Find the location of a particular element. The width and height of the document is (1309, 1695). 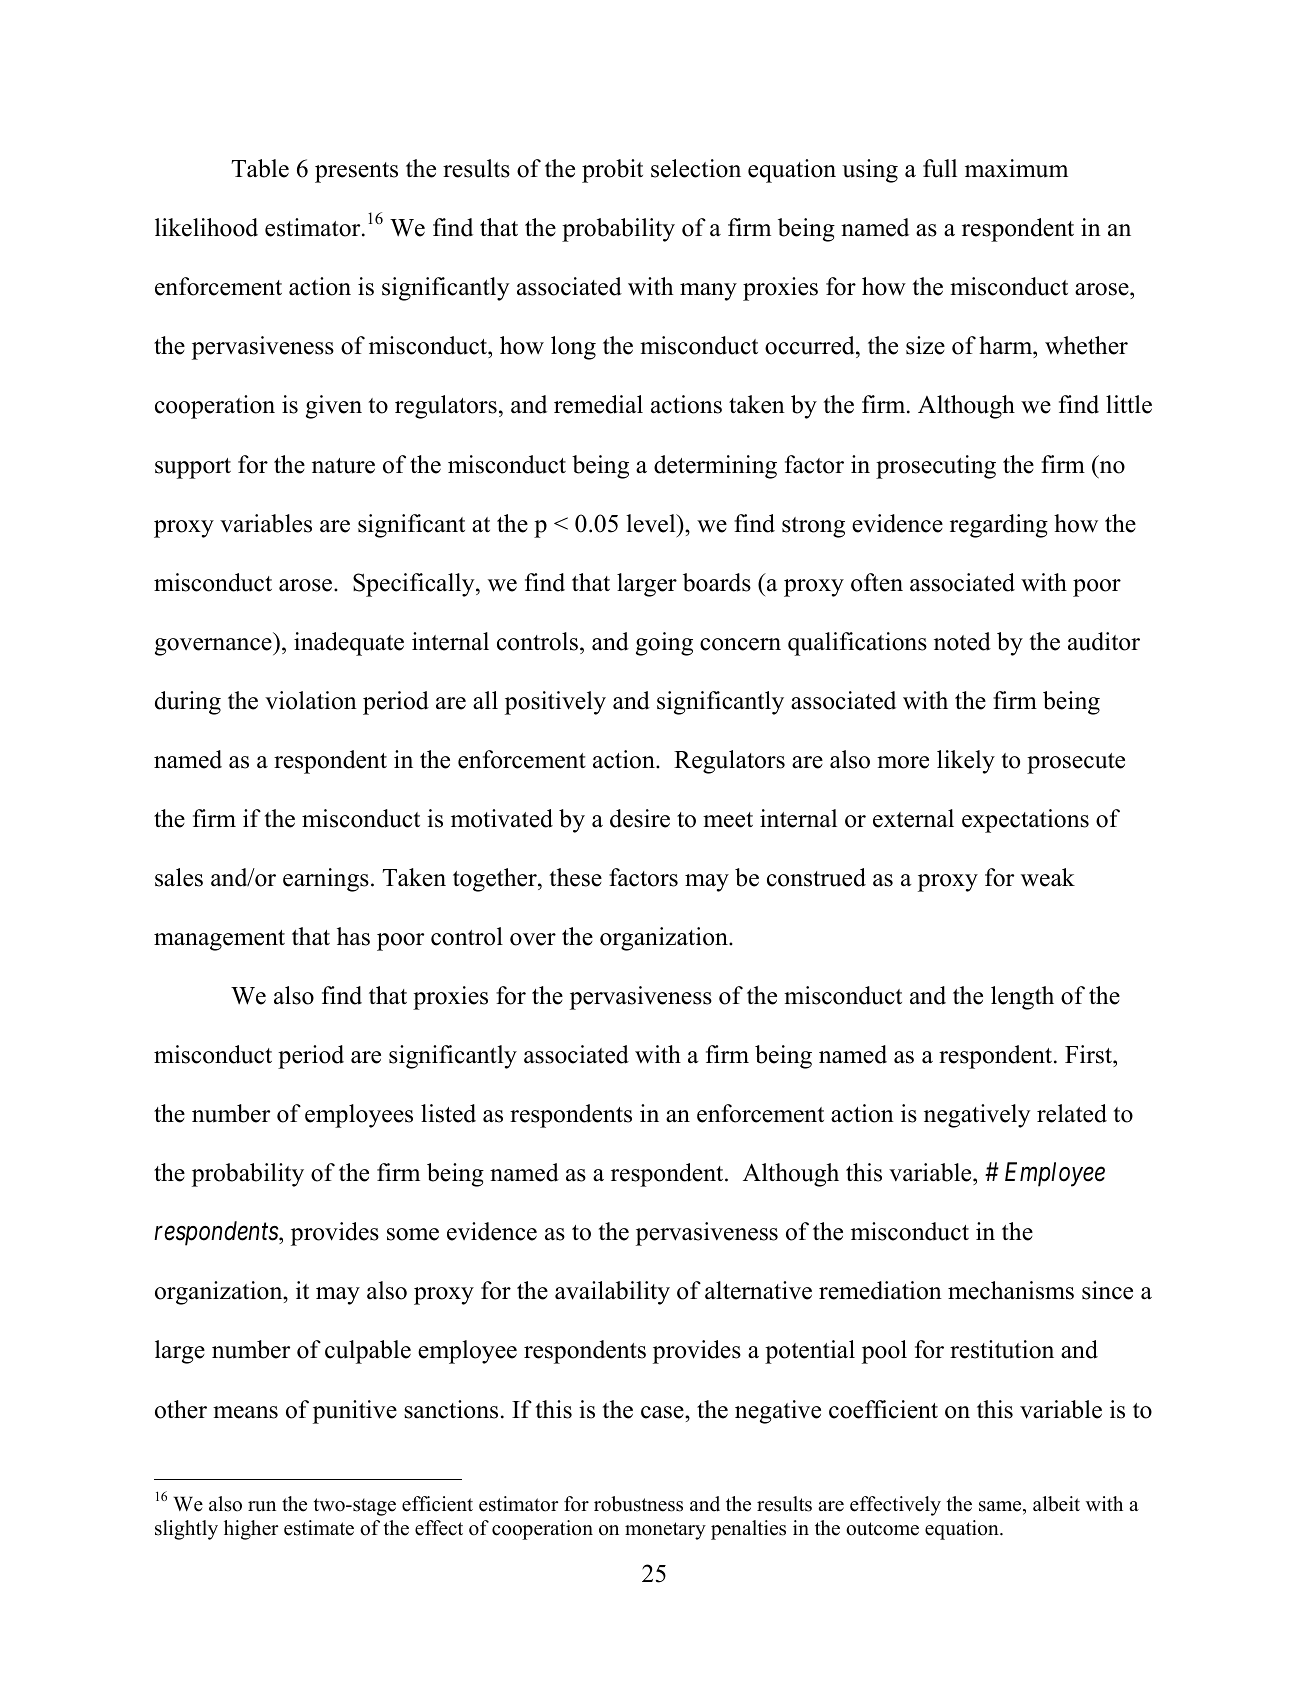

run is located at coordinates (262, 1506).
